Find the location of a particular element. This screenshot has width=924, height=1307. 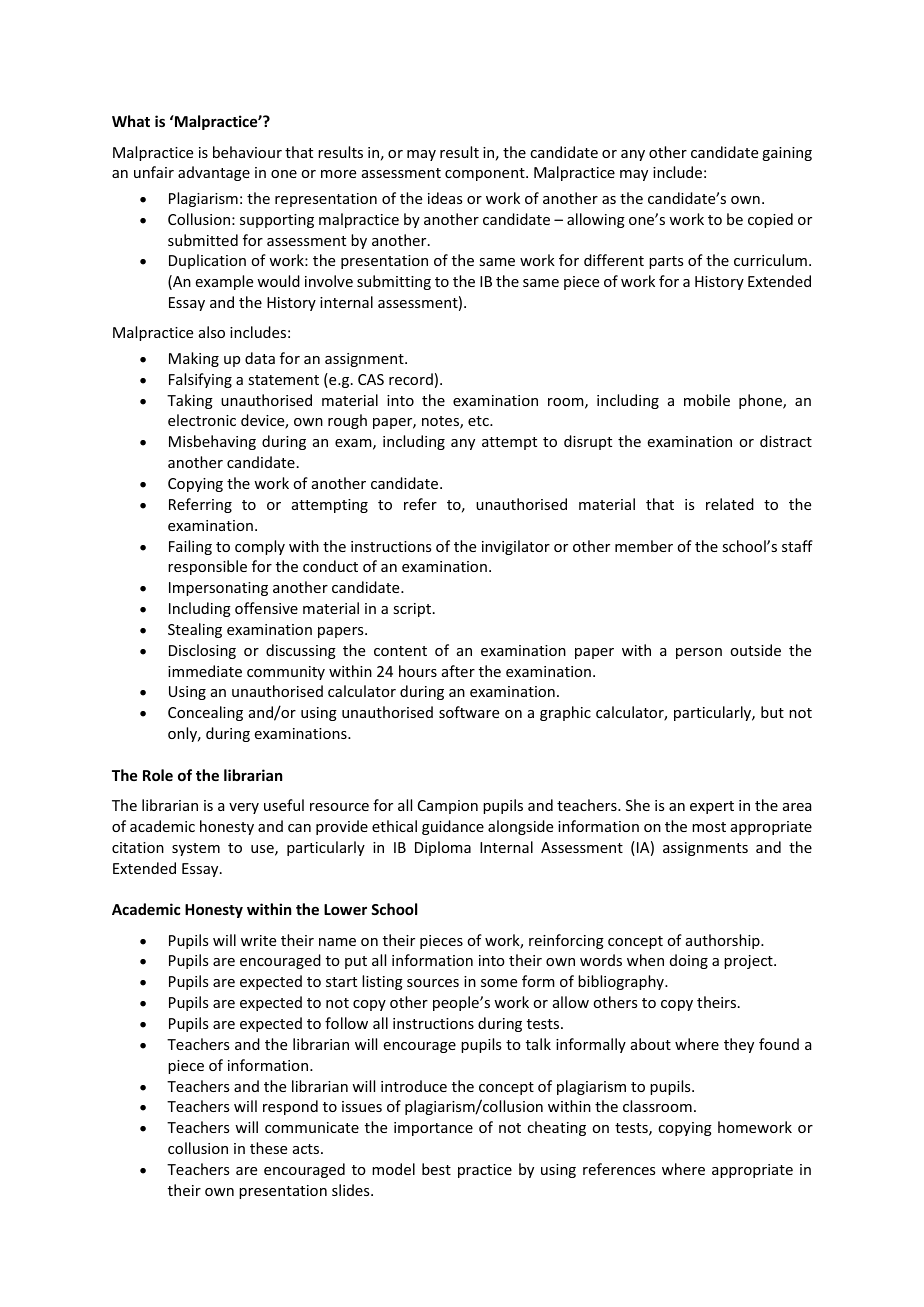

advantage is located at coordinates (214, 173).
